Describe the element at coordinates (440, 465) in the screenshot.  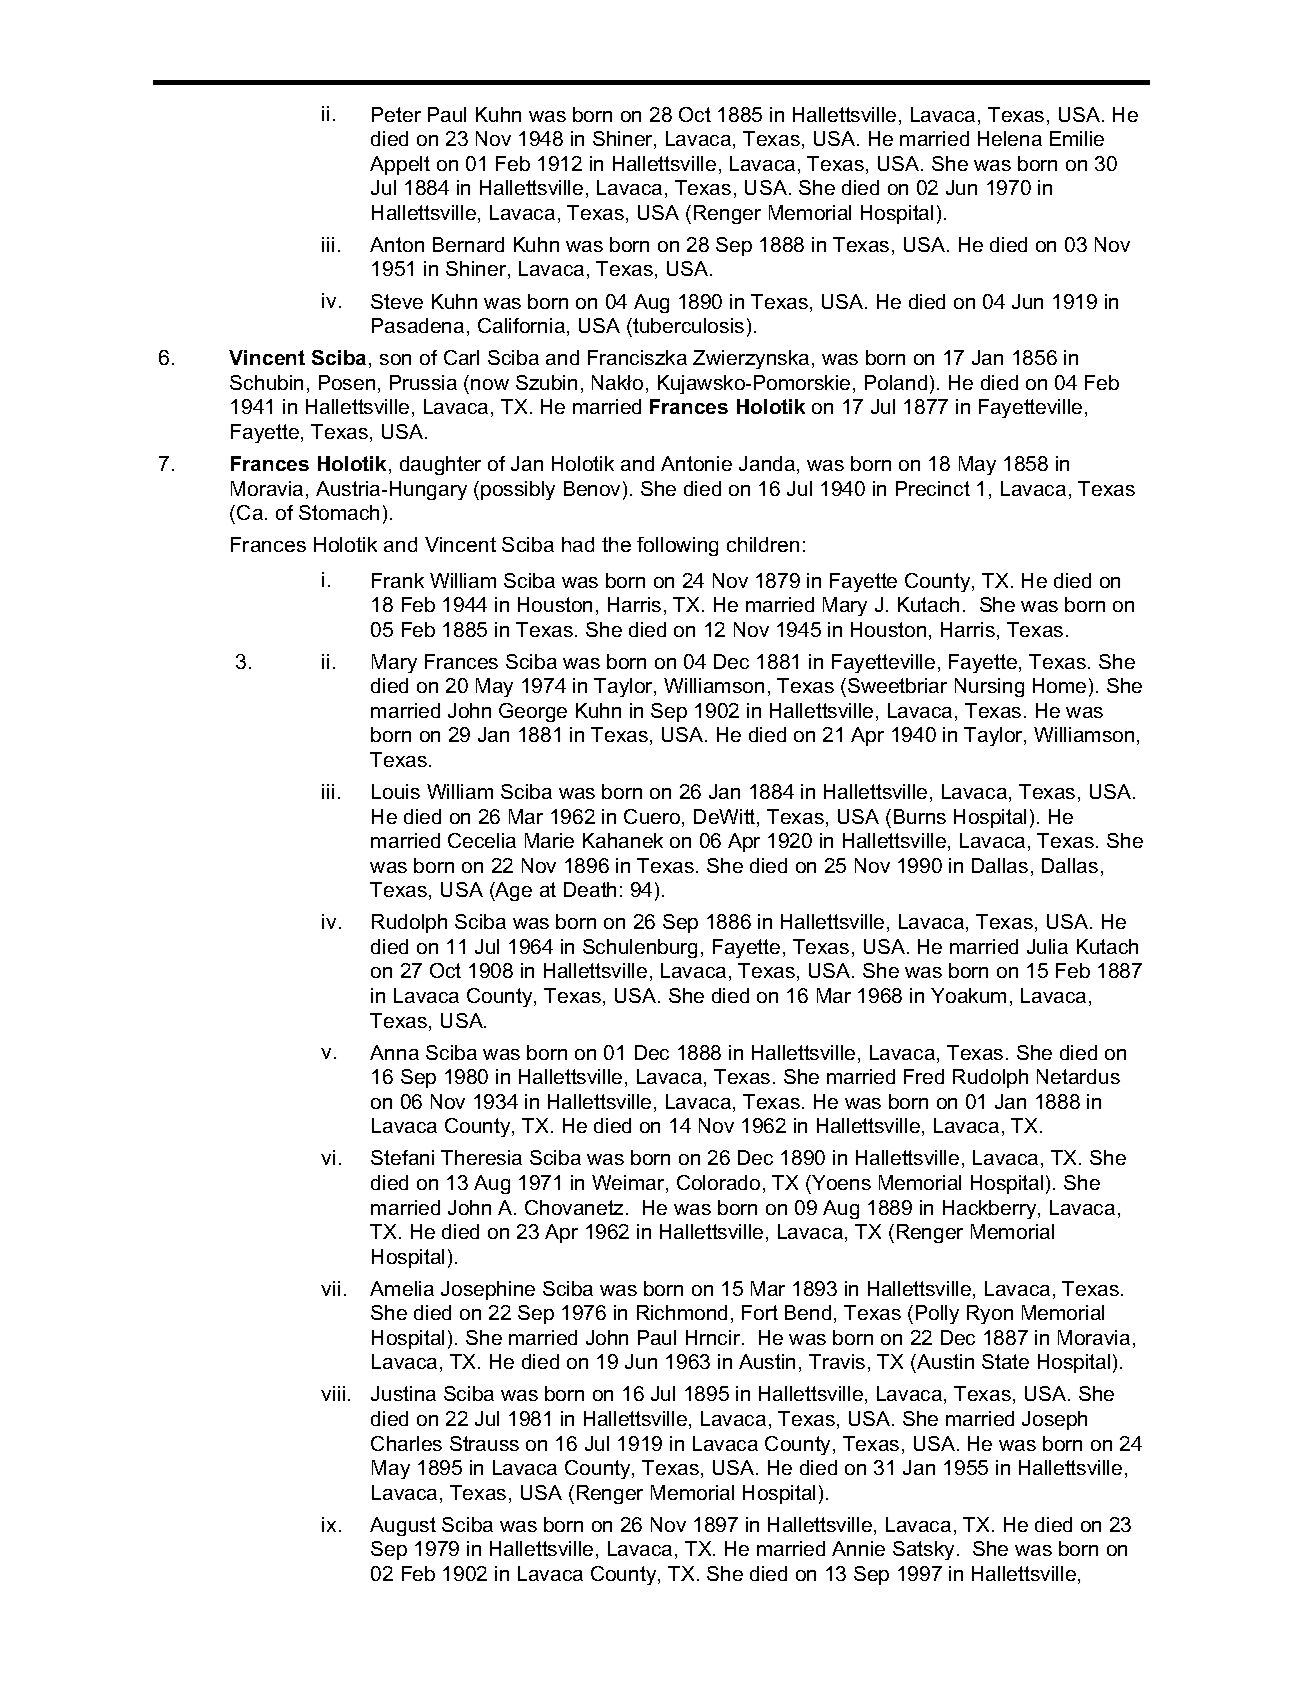
I see `daughter` at that location.
